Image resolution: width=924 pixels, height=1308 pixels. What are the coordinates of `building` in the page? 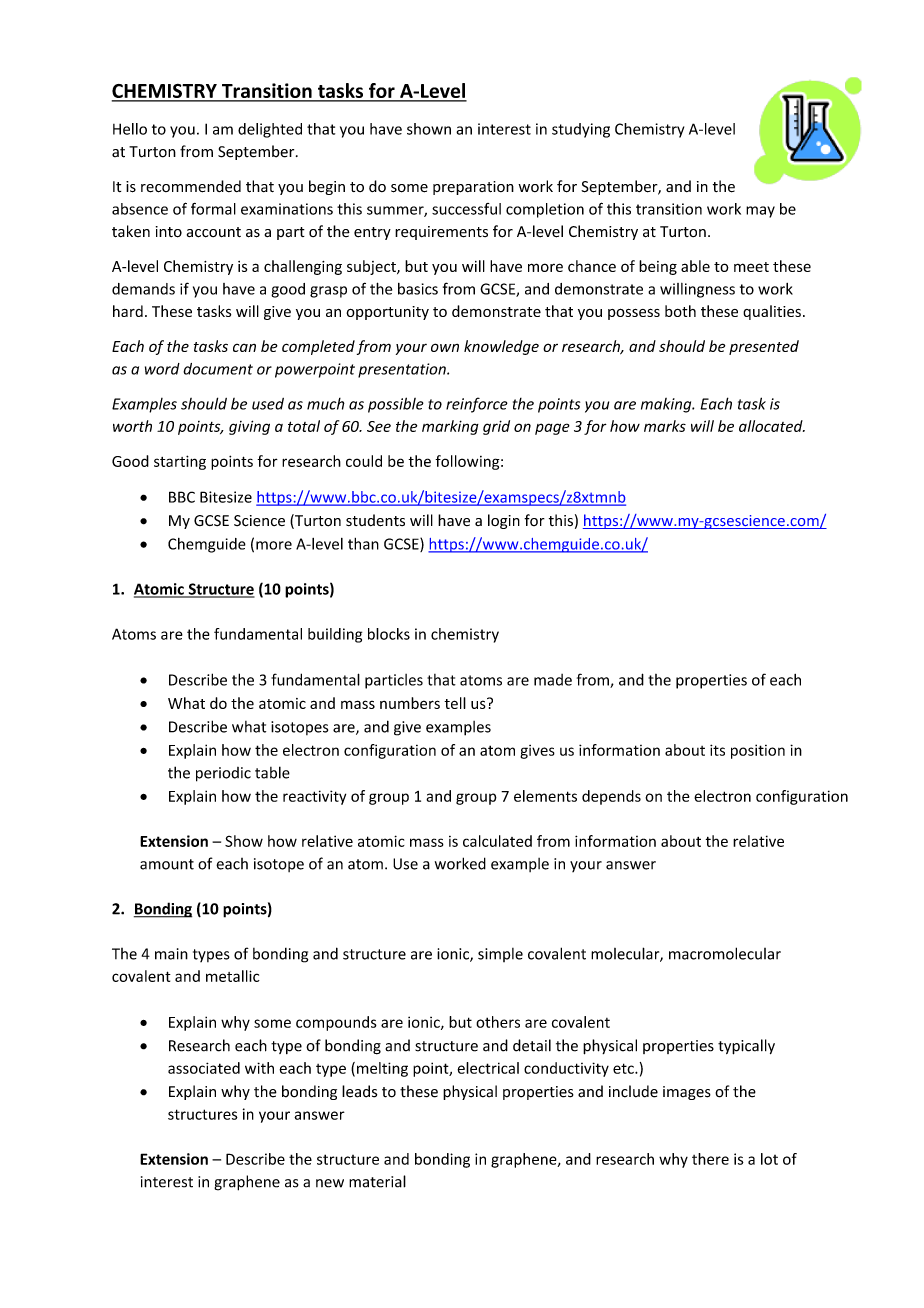 It's located at (335, 635).
